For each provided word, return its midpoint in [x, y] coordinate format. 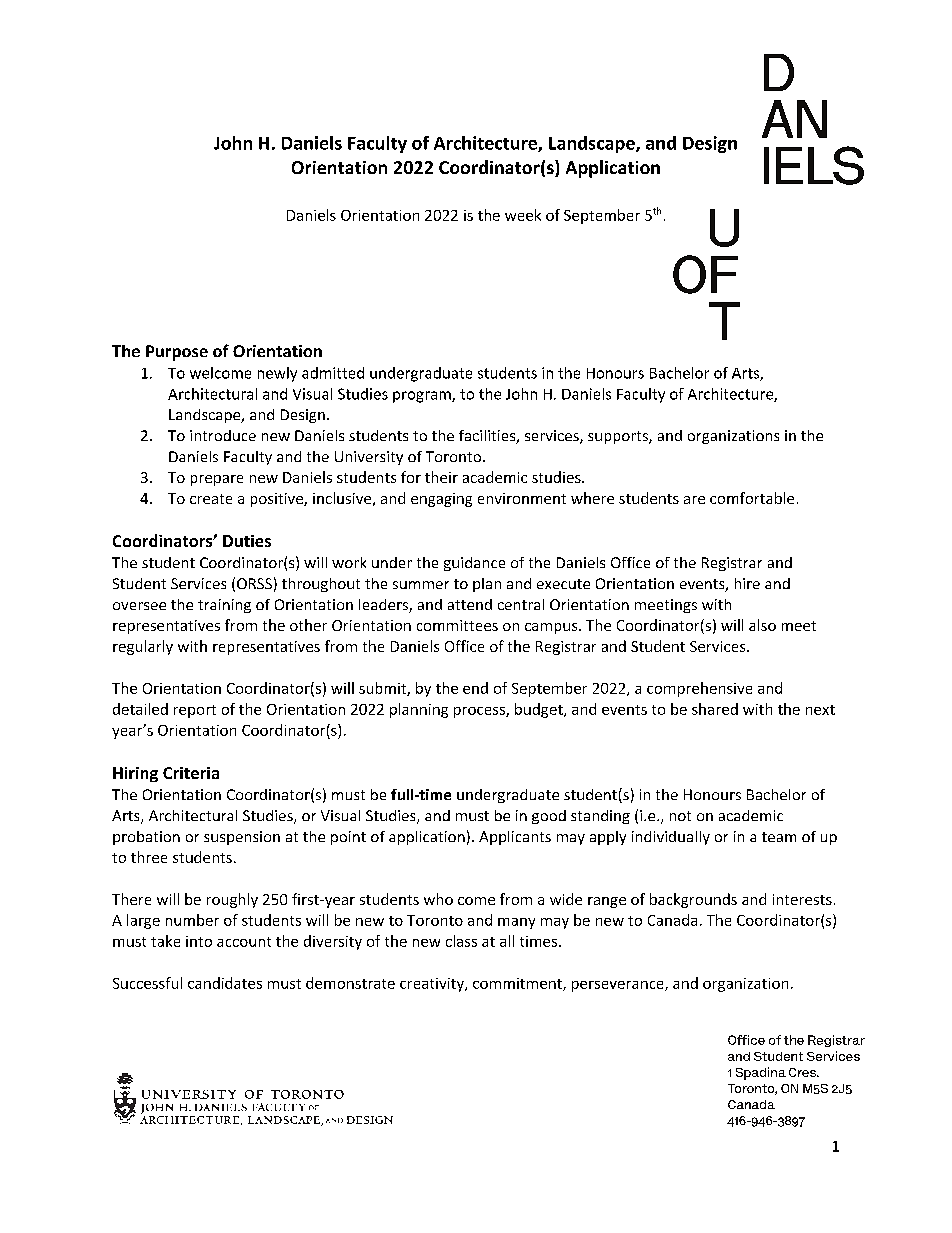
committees [457, 625]
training [224, 606]
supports [619, 437]
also [762, 625]
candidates [225, 983]
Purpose [177, 353]
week [523, 215]
